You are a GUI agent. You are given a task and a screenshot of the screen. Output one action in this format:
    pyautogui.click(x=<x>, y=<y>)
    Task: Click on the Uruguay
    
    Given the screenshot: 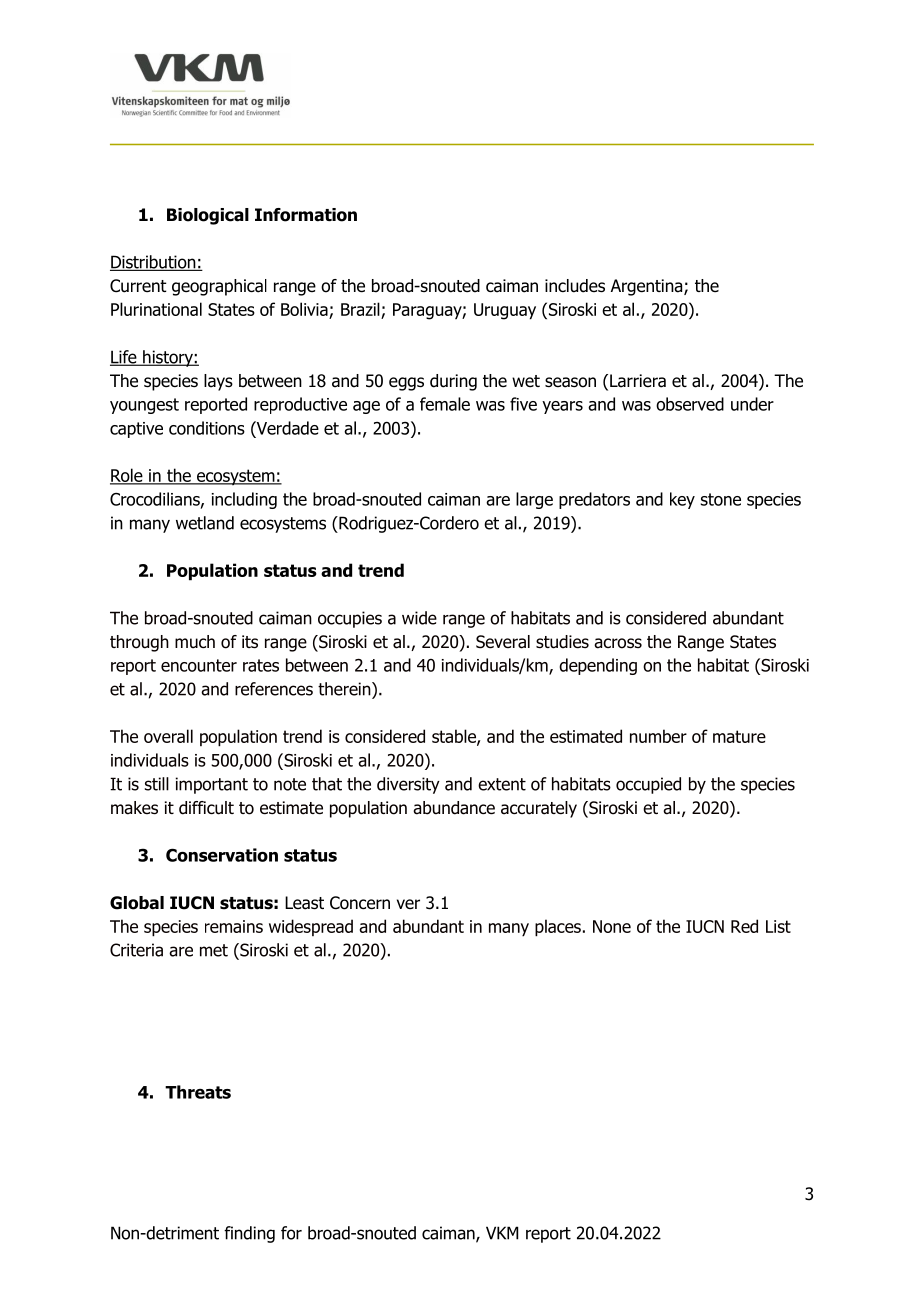 What is the action you would take?
    pyautogui.click(x=505, y=311)
